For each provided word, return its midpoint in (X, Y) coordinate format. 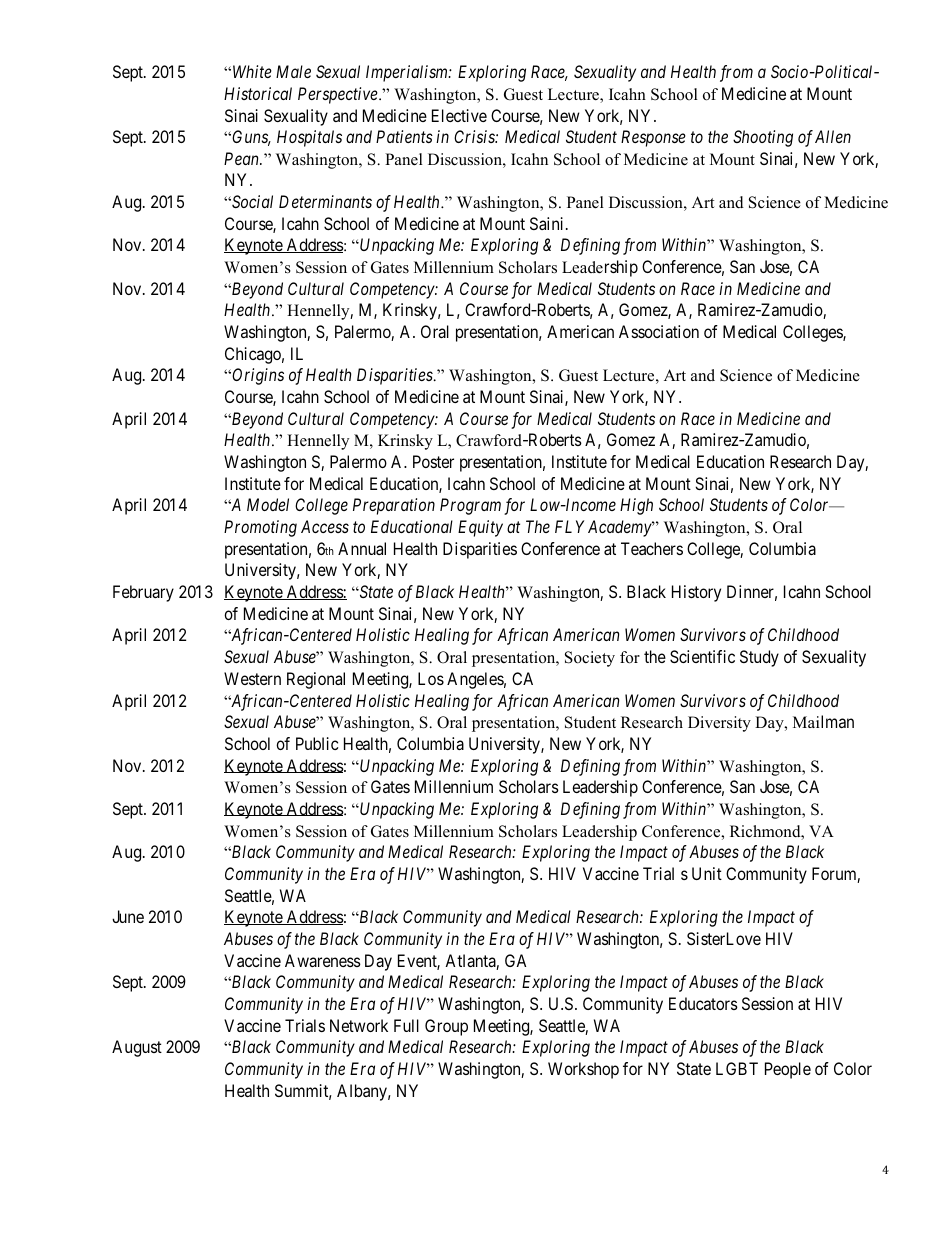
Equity (480, 528)
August (137, 1048)
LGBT (737, 1068)
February (143, 593)
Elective (459, 115)
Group (446, 1027)
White (252, 71)
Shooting (763, 138)
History (696, 593)
